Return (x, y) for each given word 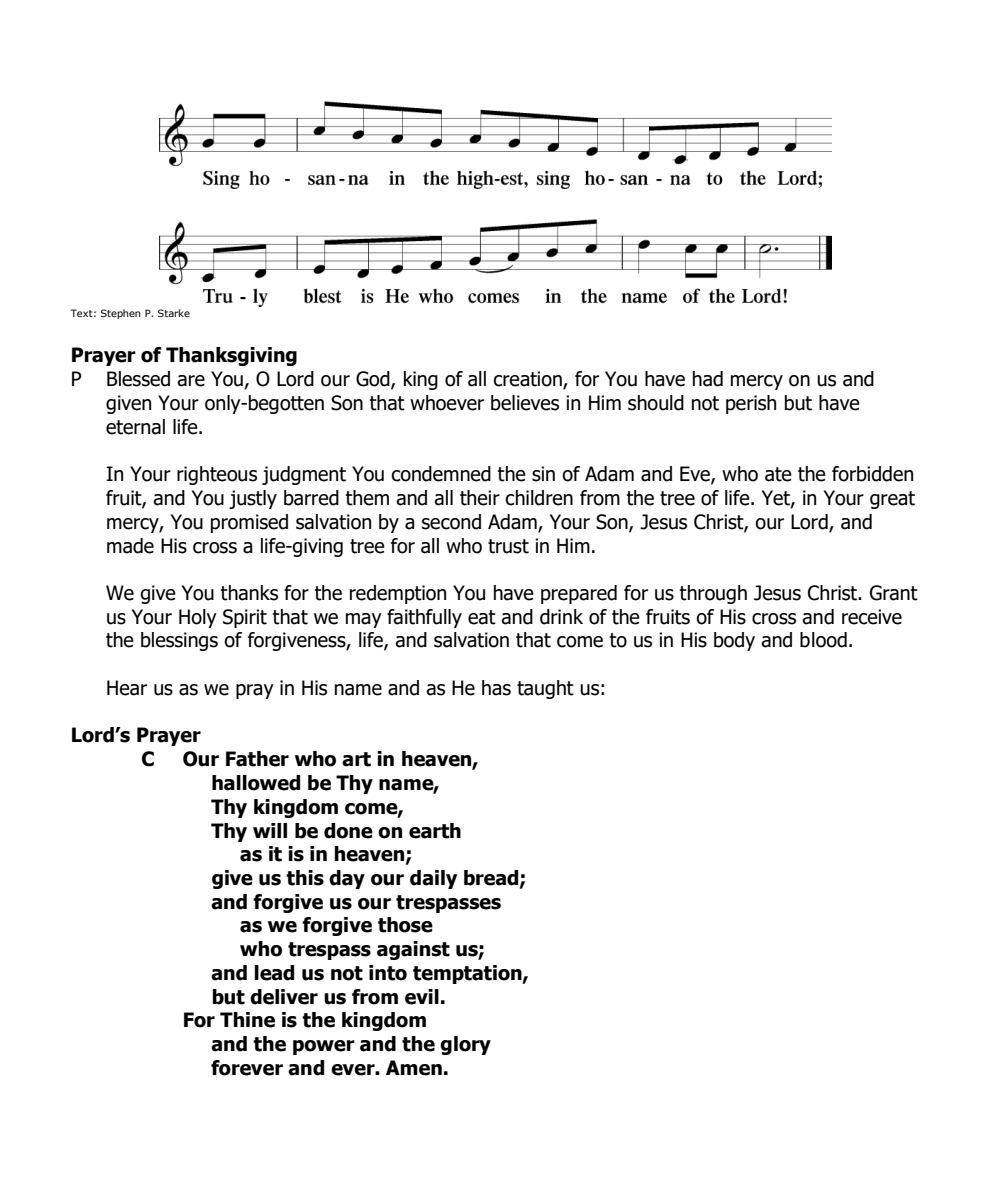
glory (465, 1045)
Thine (247, 1020)
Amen (414, 1068)
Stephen (121, 314)
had (708, 379)
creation (528, 380)
